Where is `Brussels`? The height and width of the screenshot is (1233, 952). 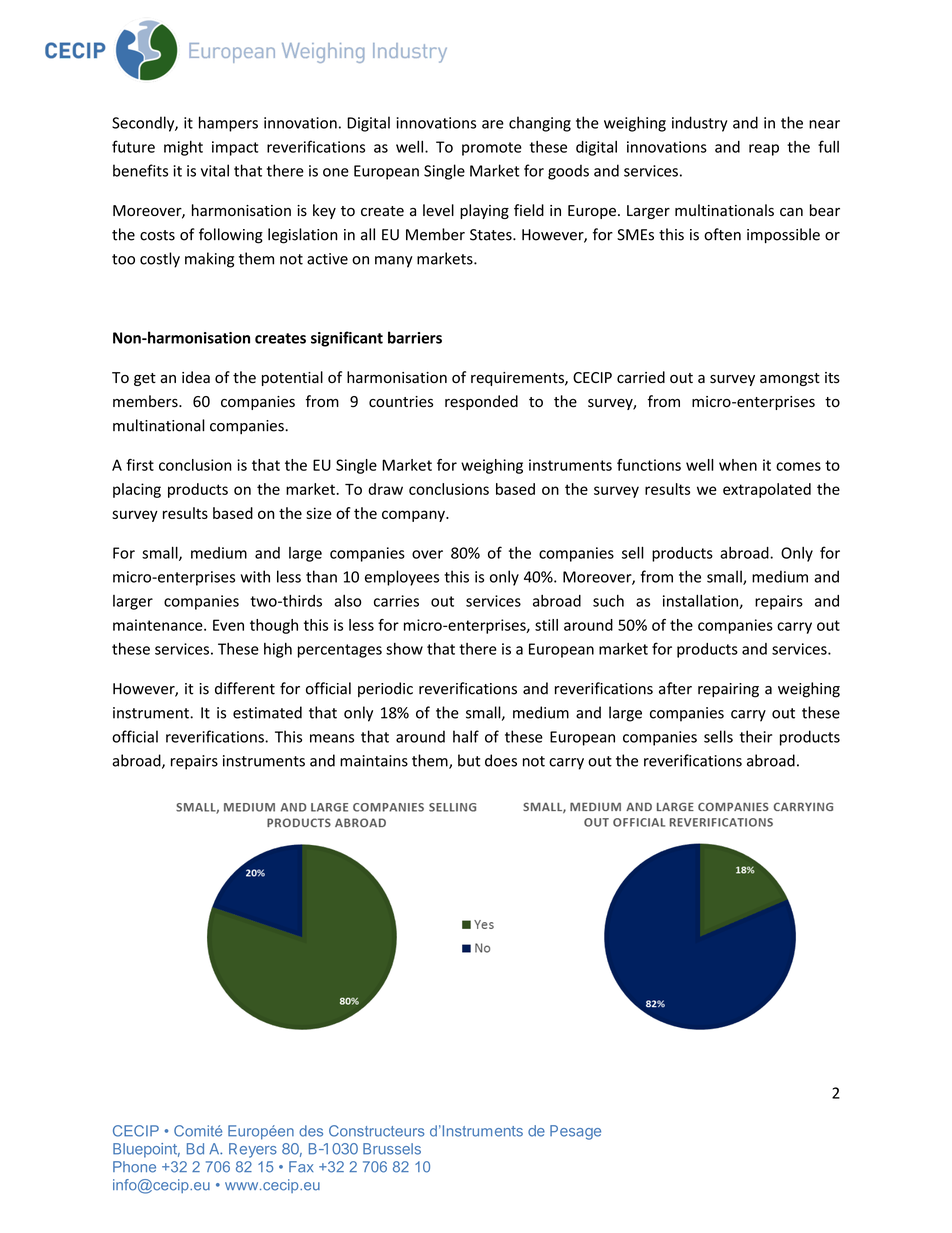
Brussels is located at coordinates (392, 1149).
